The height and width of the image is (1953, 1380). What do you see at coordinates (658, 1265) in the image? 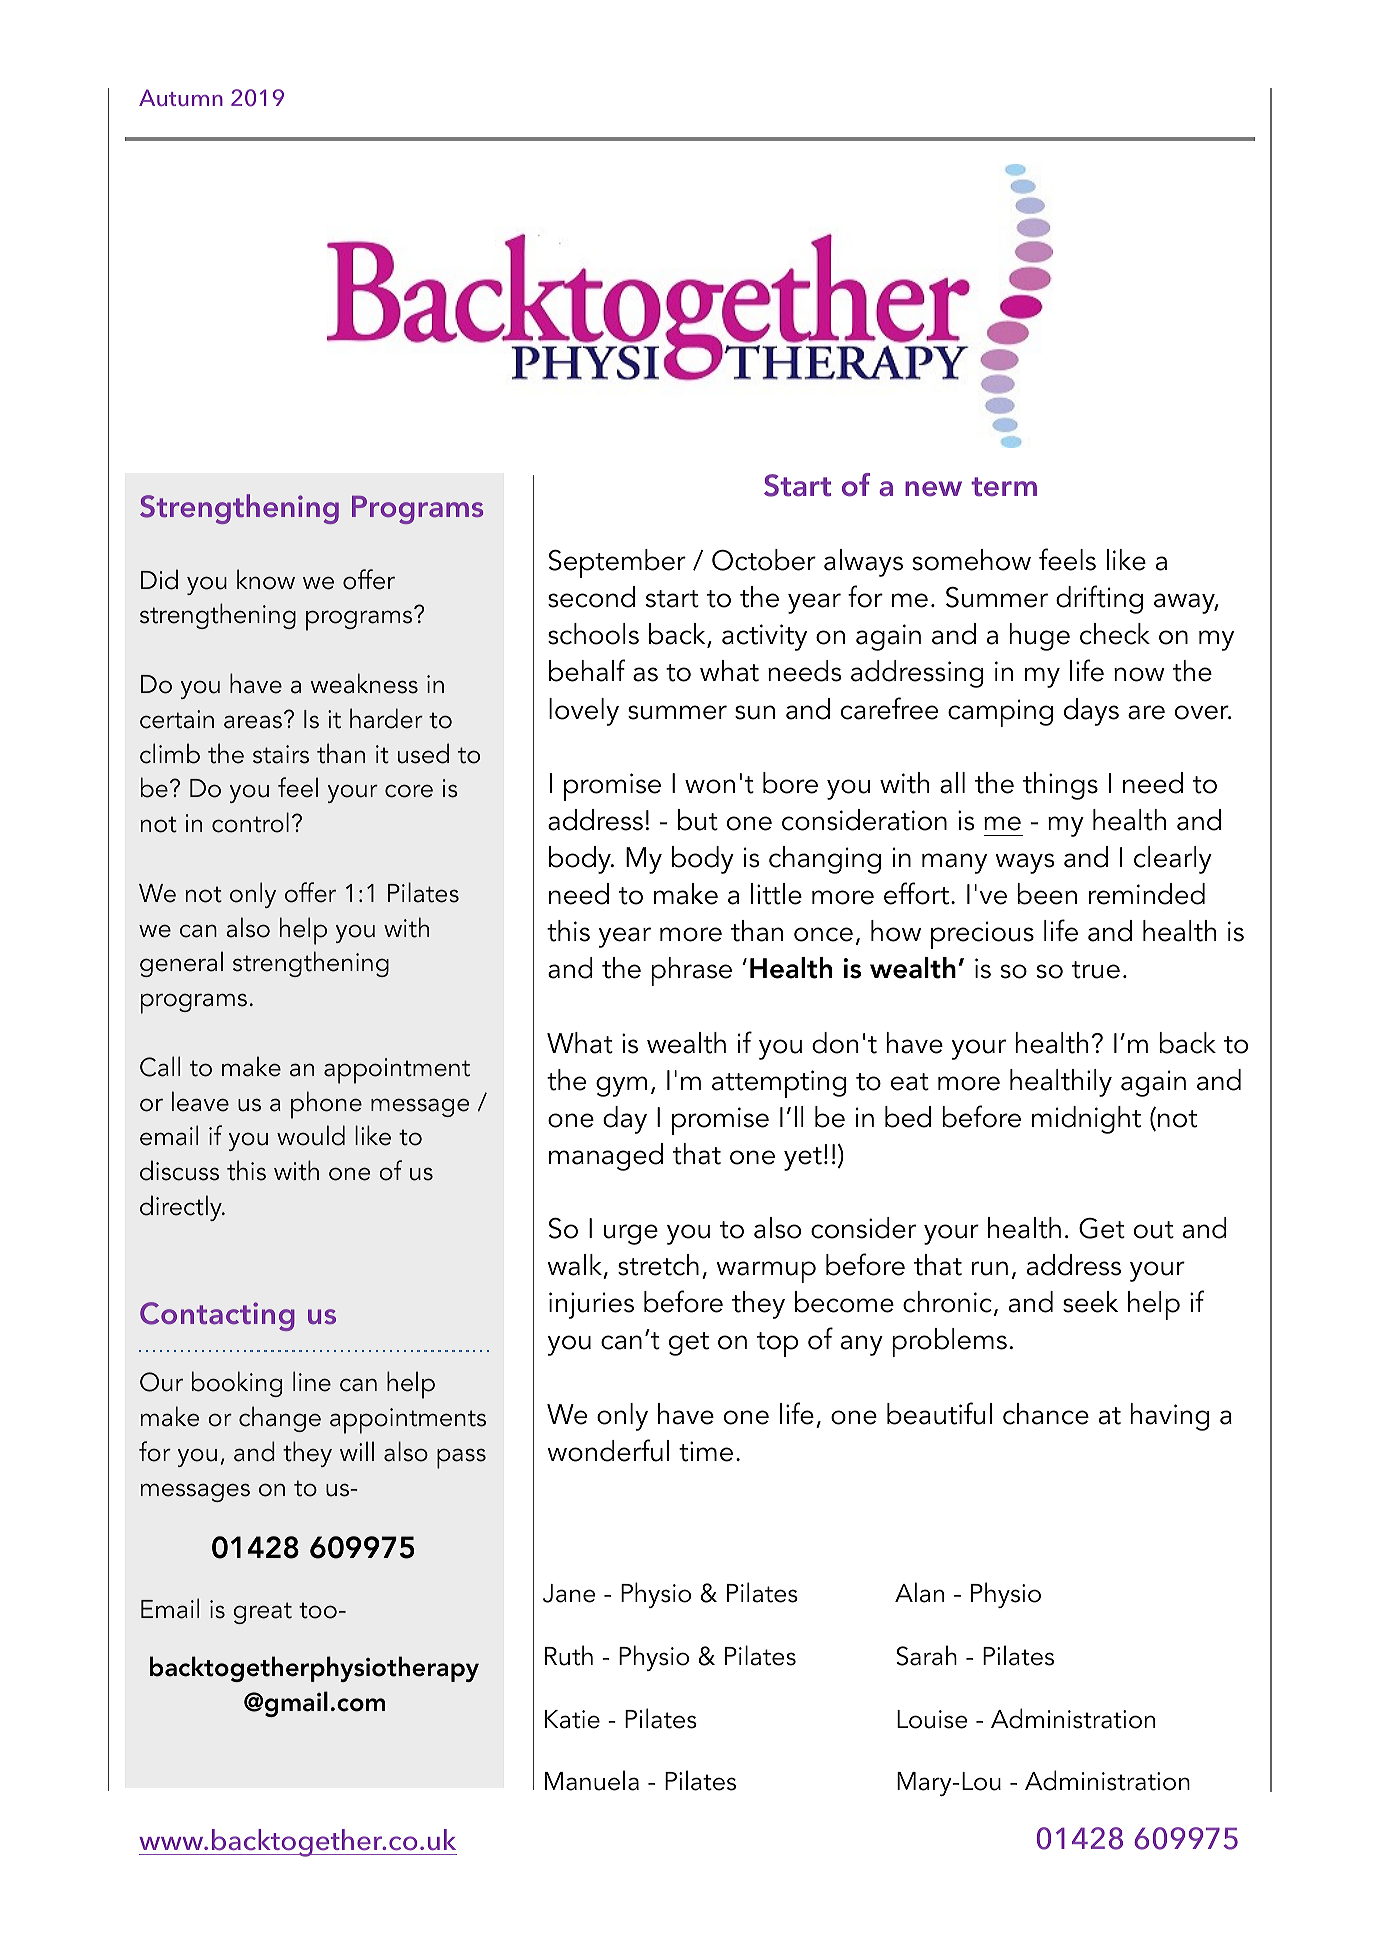
I see `stretch` at bounding box center [658, 1265].
